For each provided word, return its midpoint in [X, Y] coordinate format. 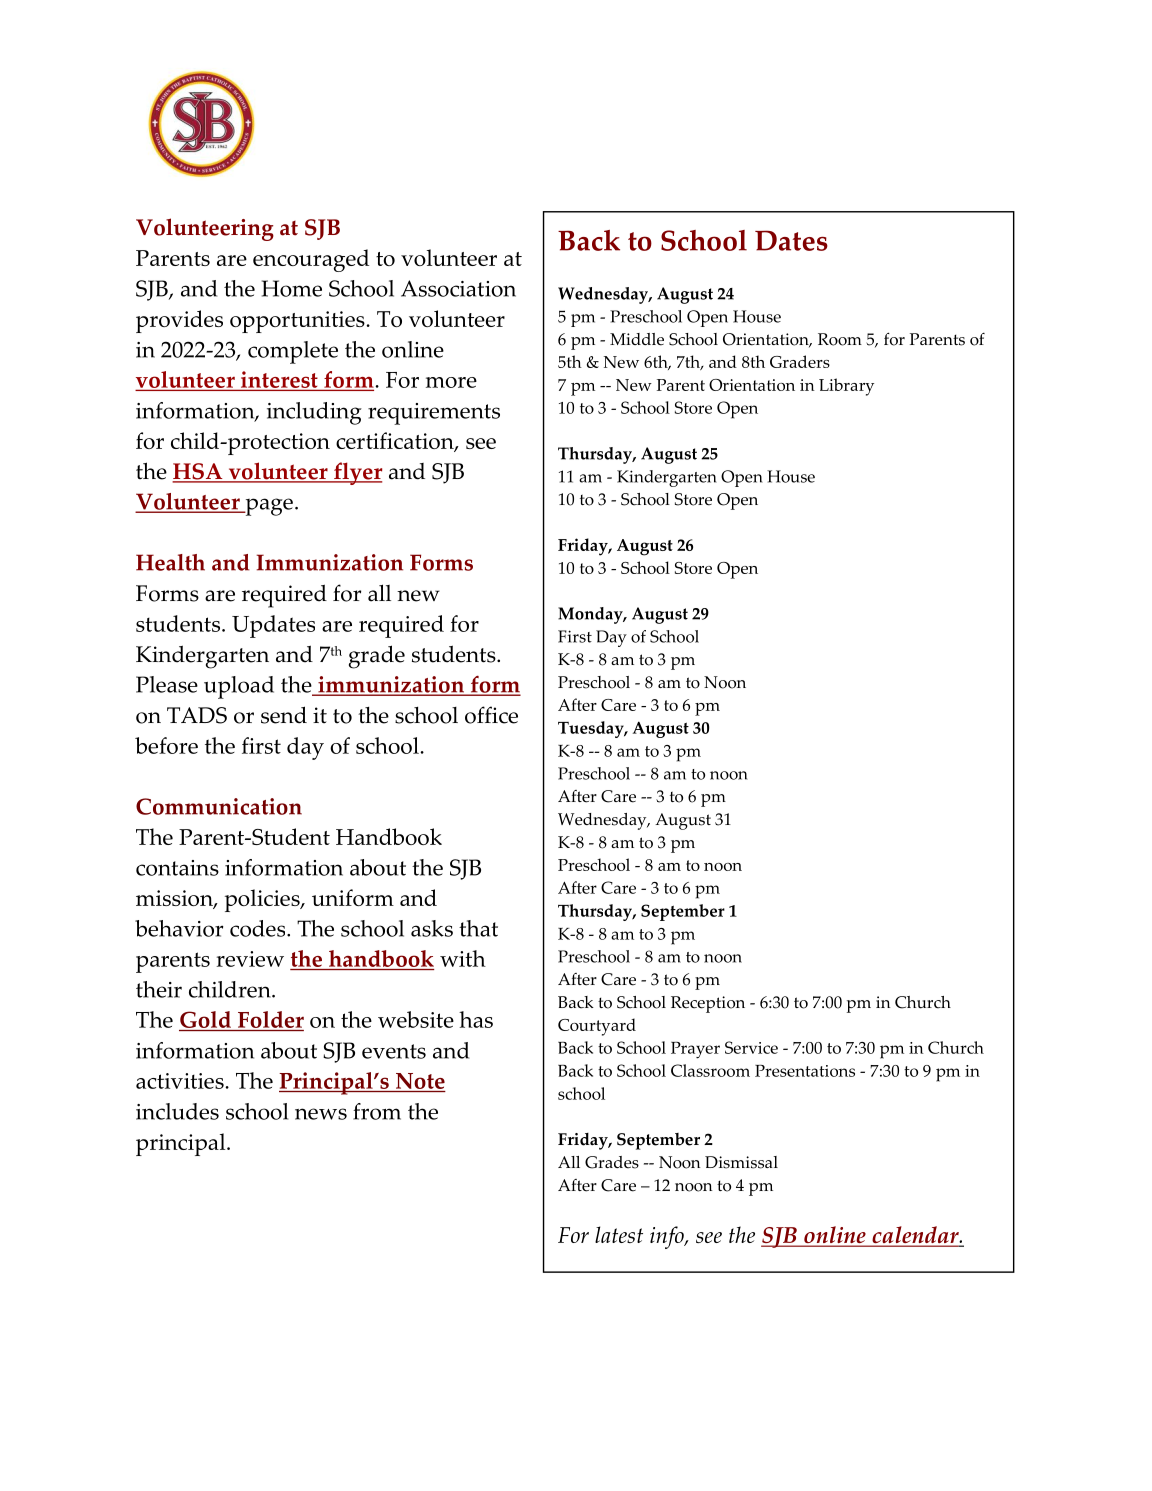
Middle [637, 339]
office [491, 715]
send [284, 715]
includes [177, 1111]
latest [619, 1234]
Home [292, 288]
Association [458, 288]
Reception [708, 1004]
